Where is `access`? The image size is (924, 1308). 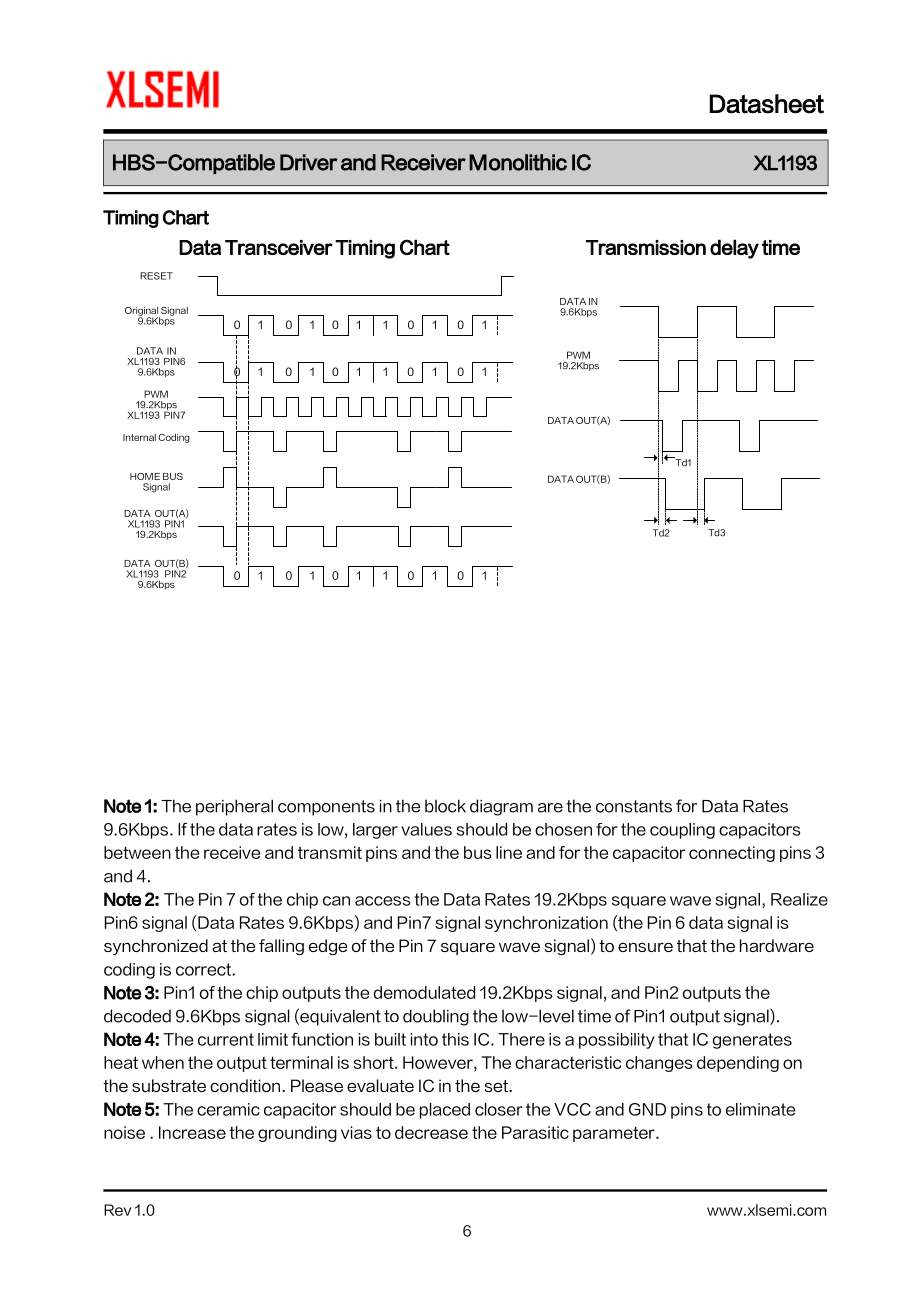 access is located at coordinates (382, 901).
